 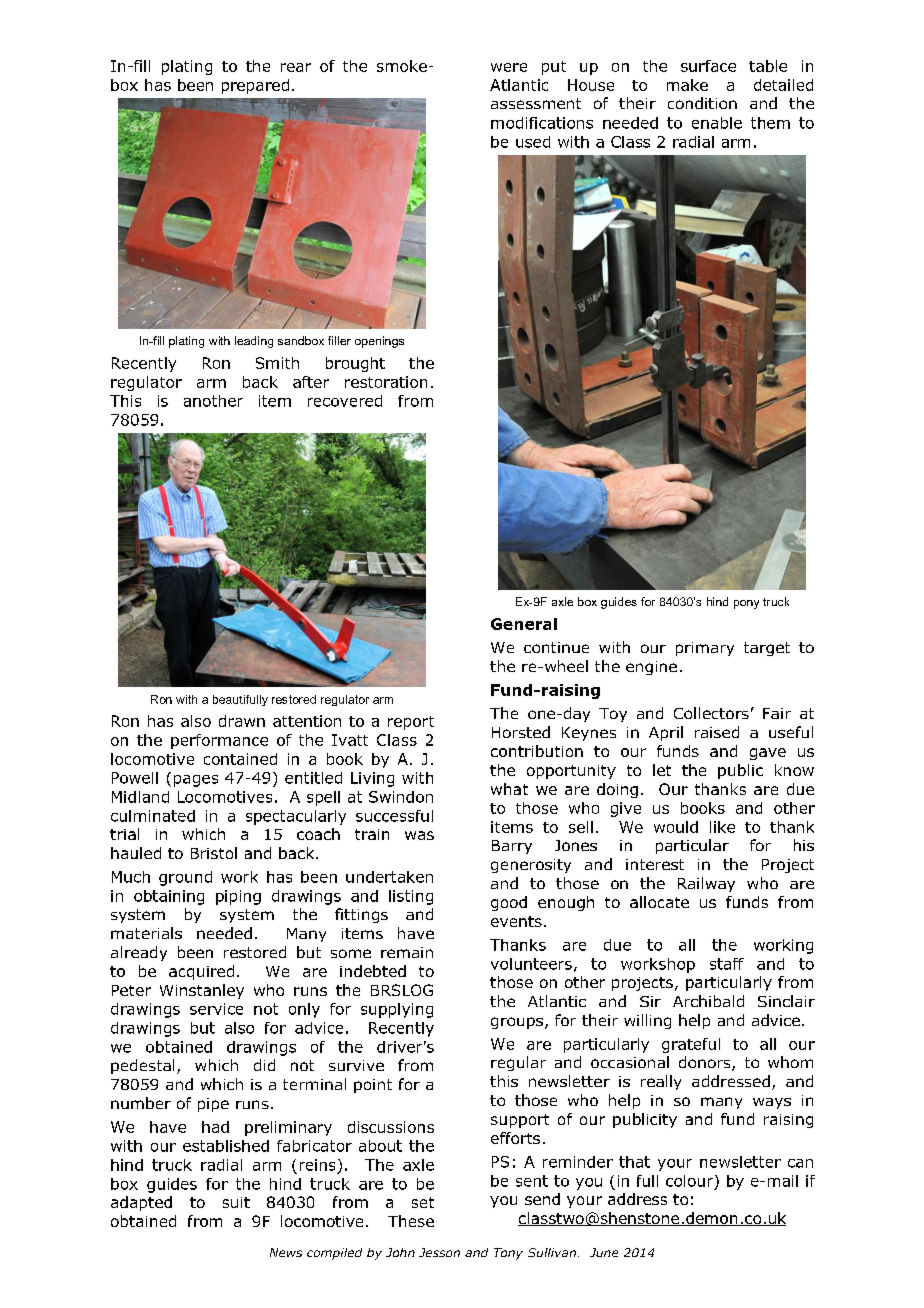 I want to click on primary, so click(x=705, y=649).
